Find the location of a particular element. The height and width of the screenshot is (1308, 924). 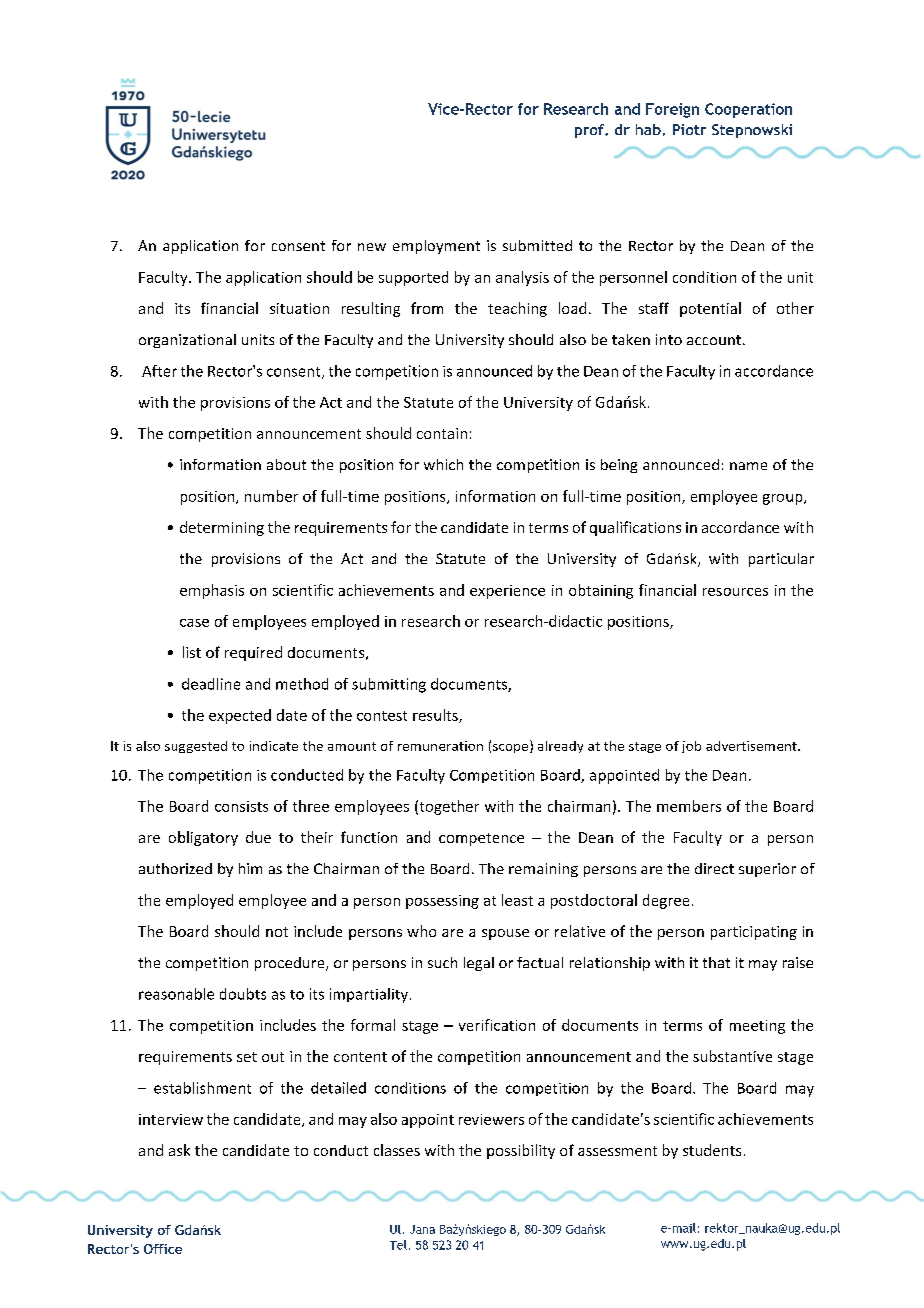

competence is located at coordinates (481, 839).
